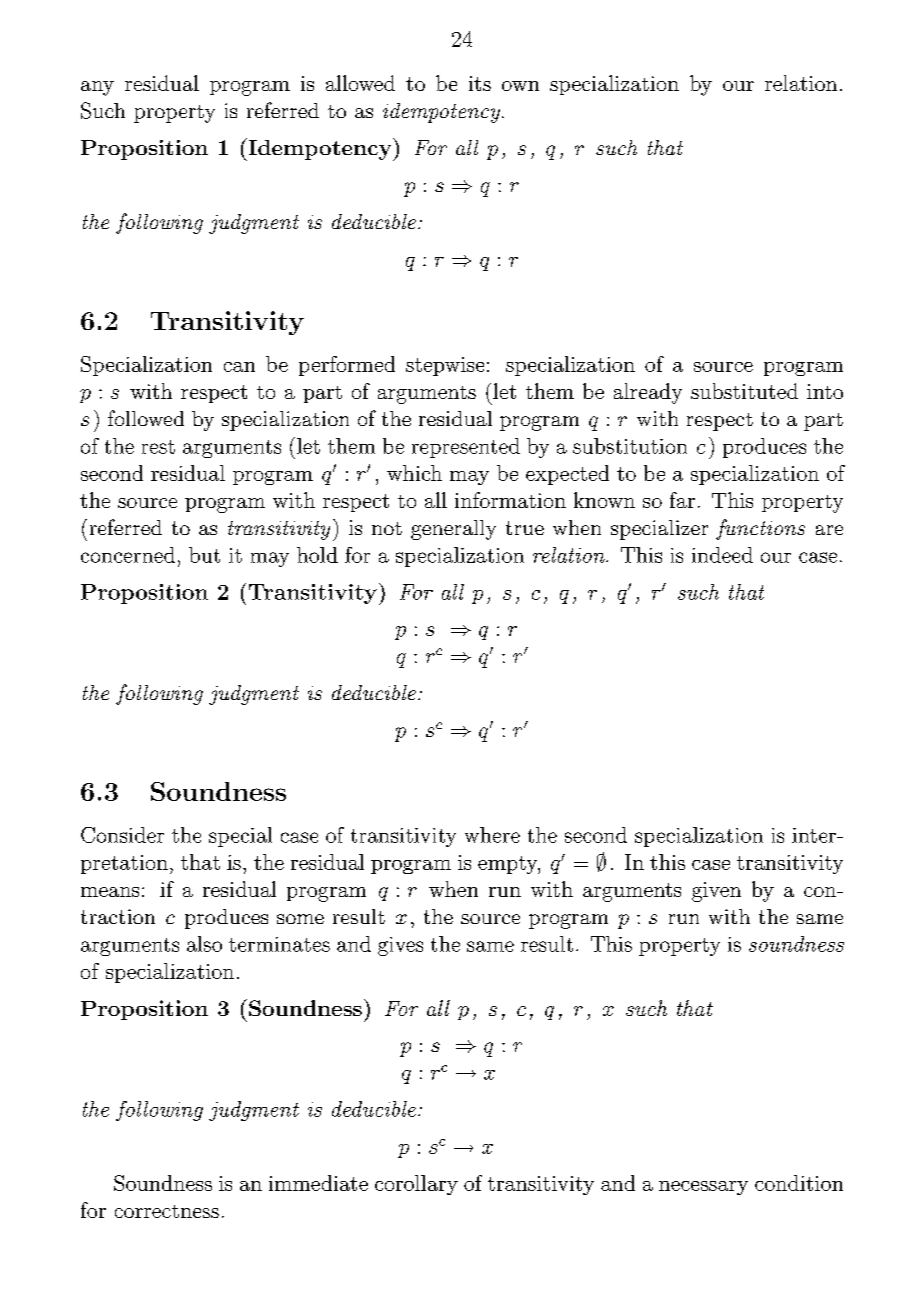 This page has height=1294, width=924. I want to click on far, so click(682, 500).
